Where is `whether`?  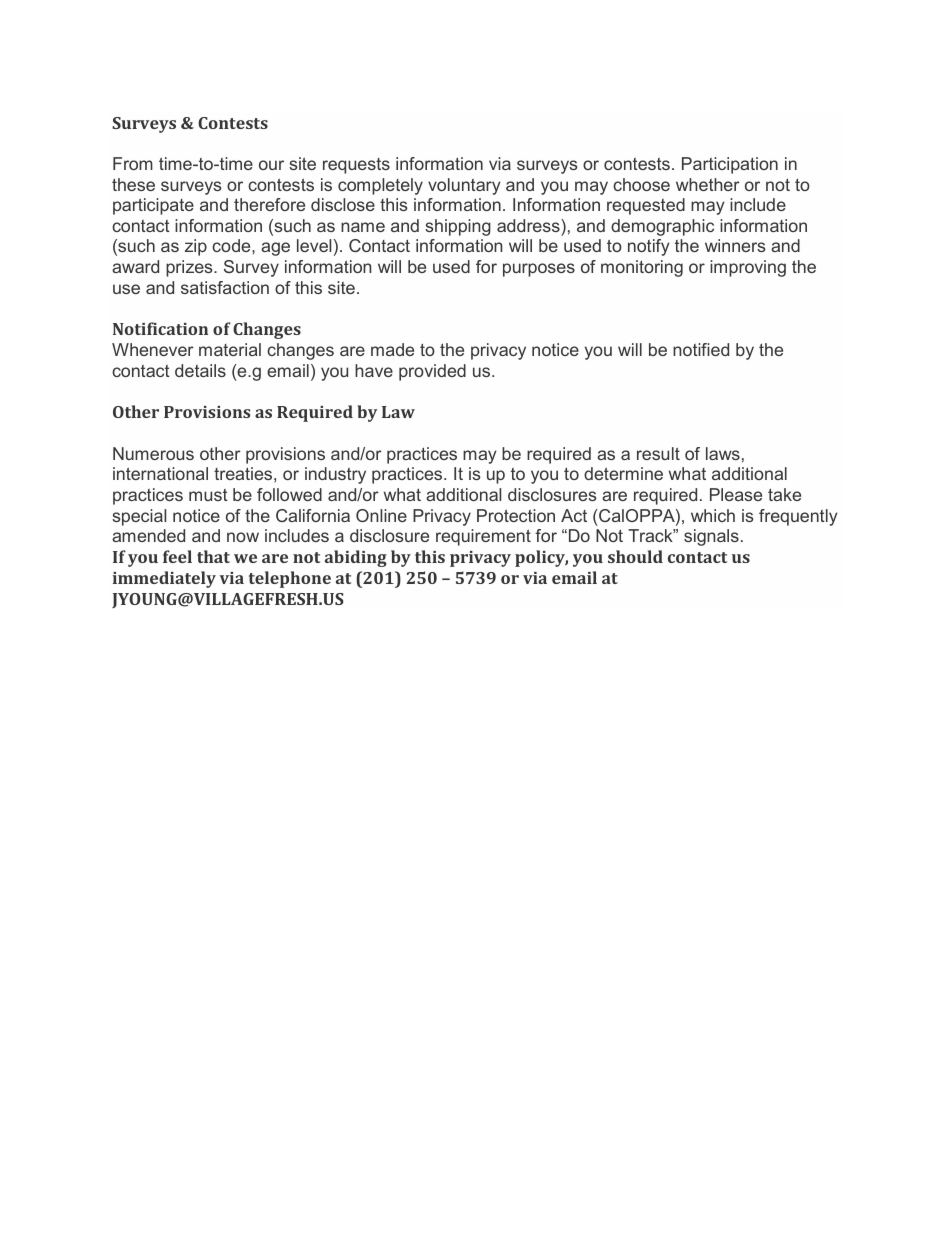
whether is located at coordinates (708, 184).
